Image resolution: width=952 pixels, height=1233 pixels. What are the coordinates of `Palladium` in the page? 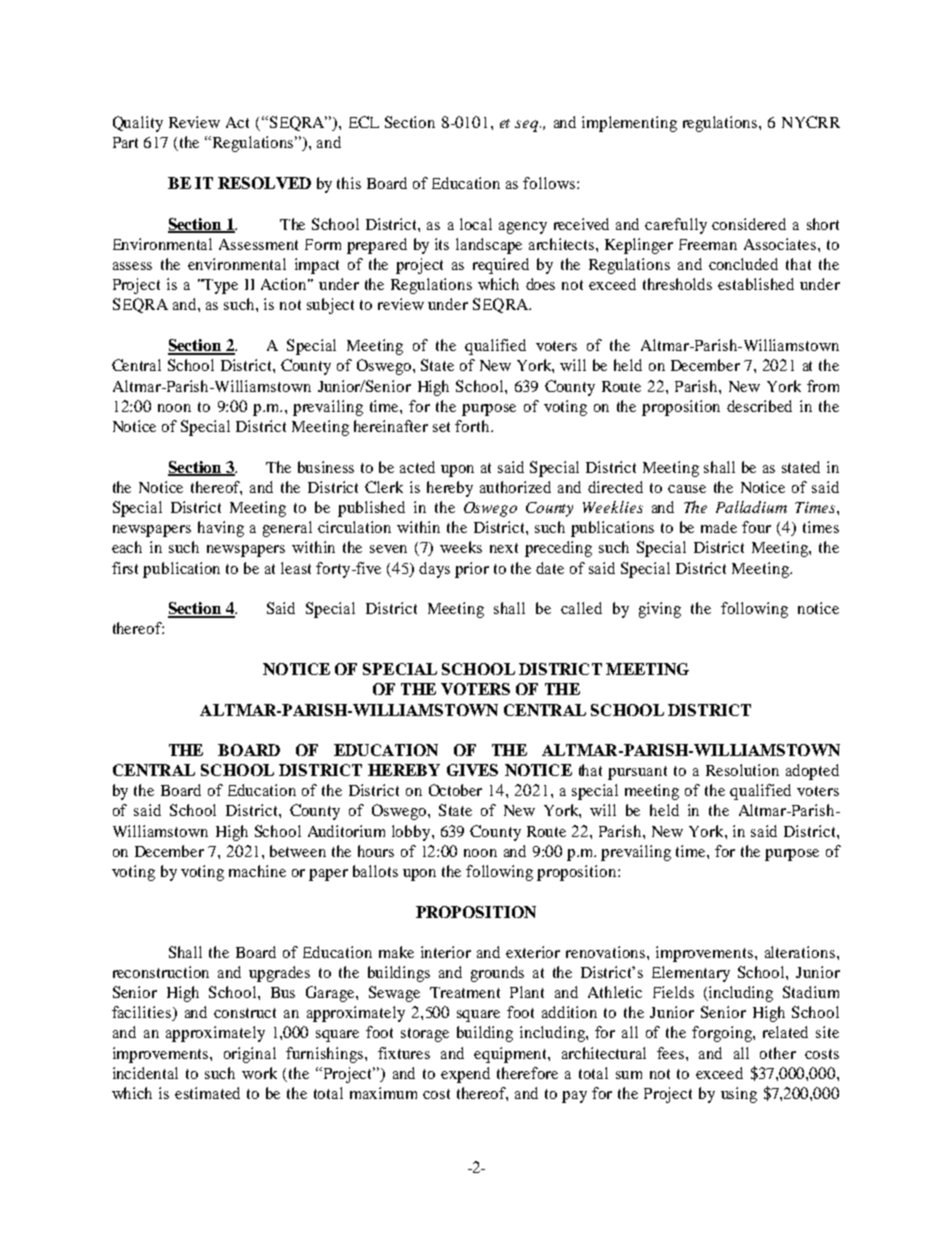 It's located at (751, 507).
